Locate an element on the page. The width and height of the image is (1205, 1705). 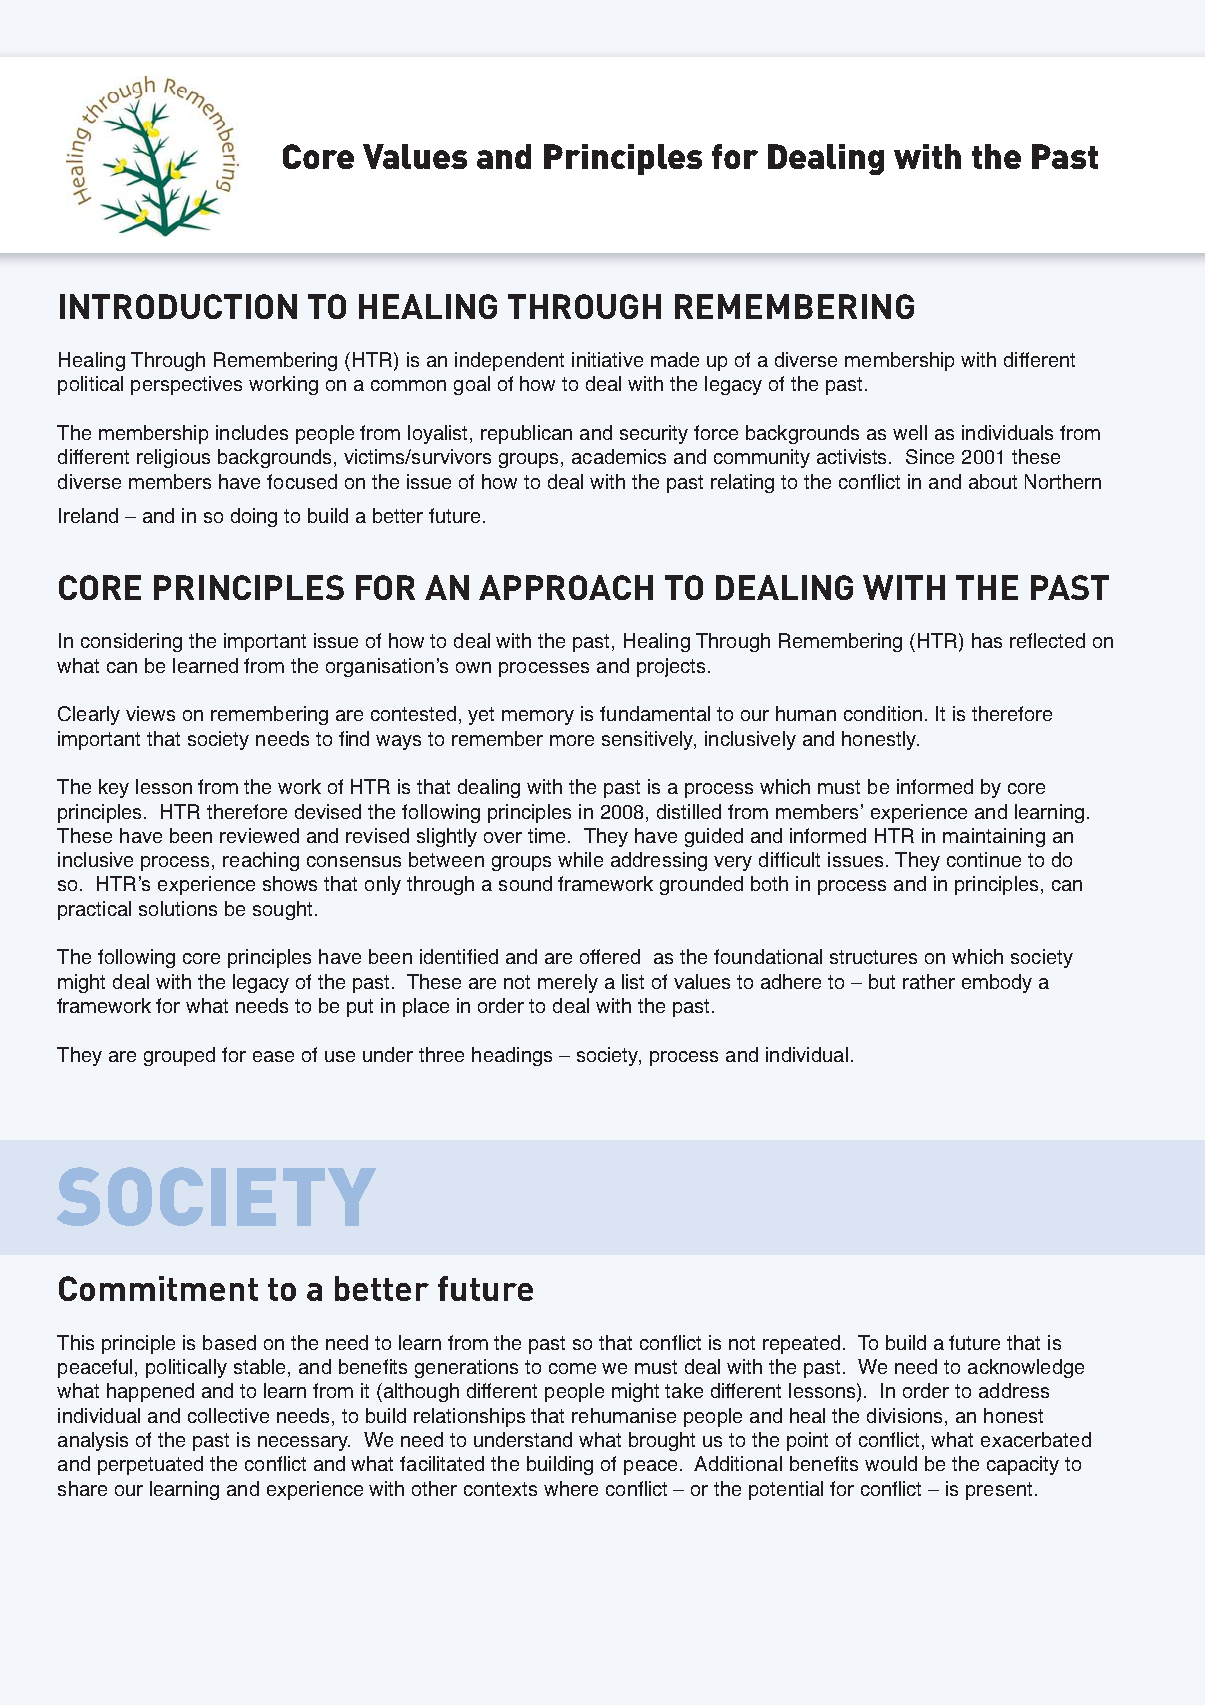
perpetuated is located at coordinates (150, 1465).
